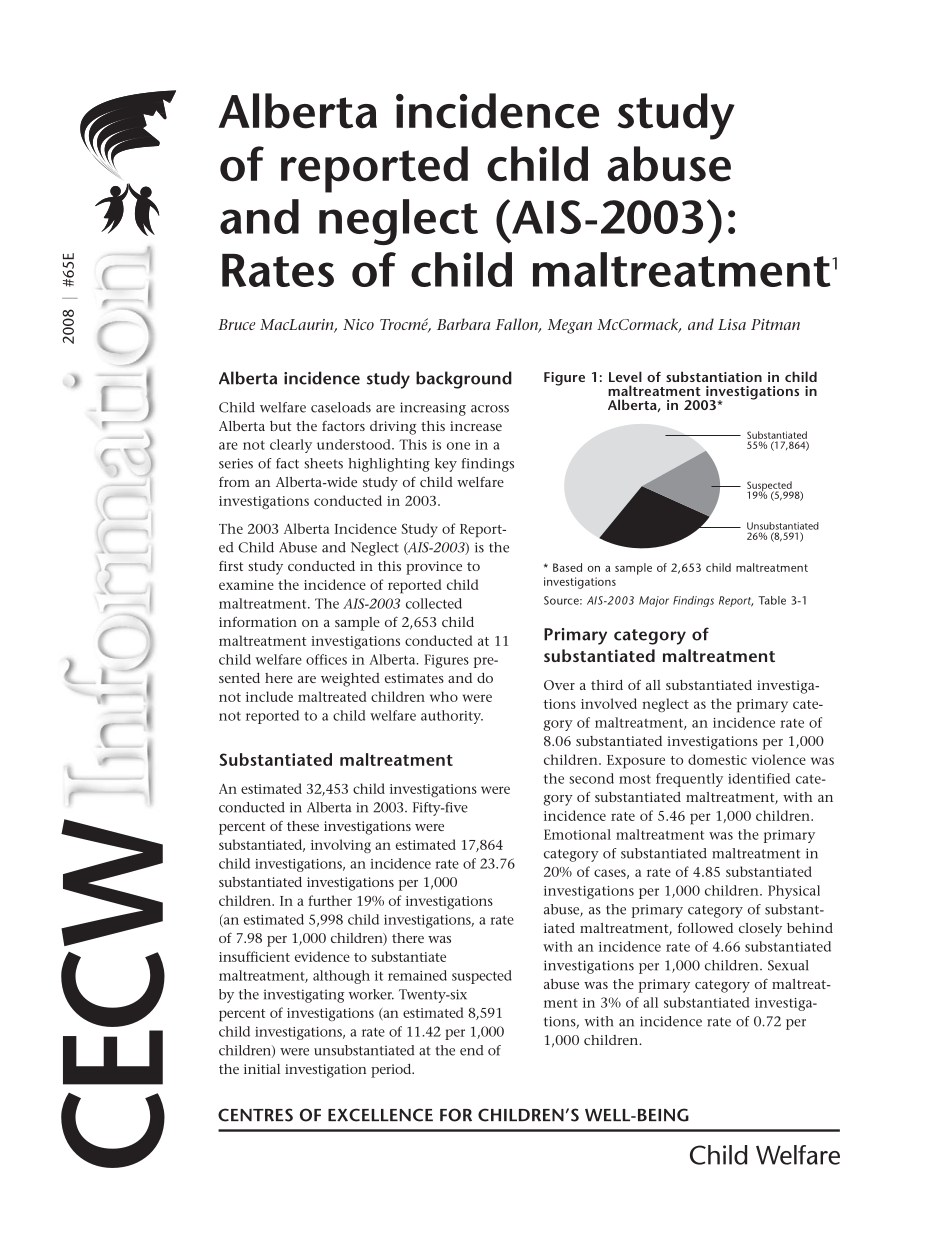 This image has height=1233, width=952. Describe the element at coordinates (772, 600) in the image. I see `Table` at that location.
